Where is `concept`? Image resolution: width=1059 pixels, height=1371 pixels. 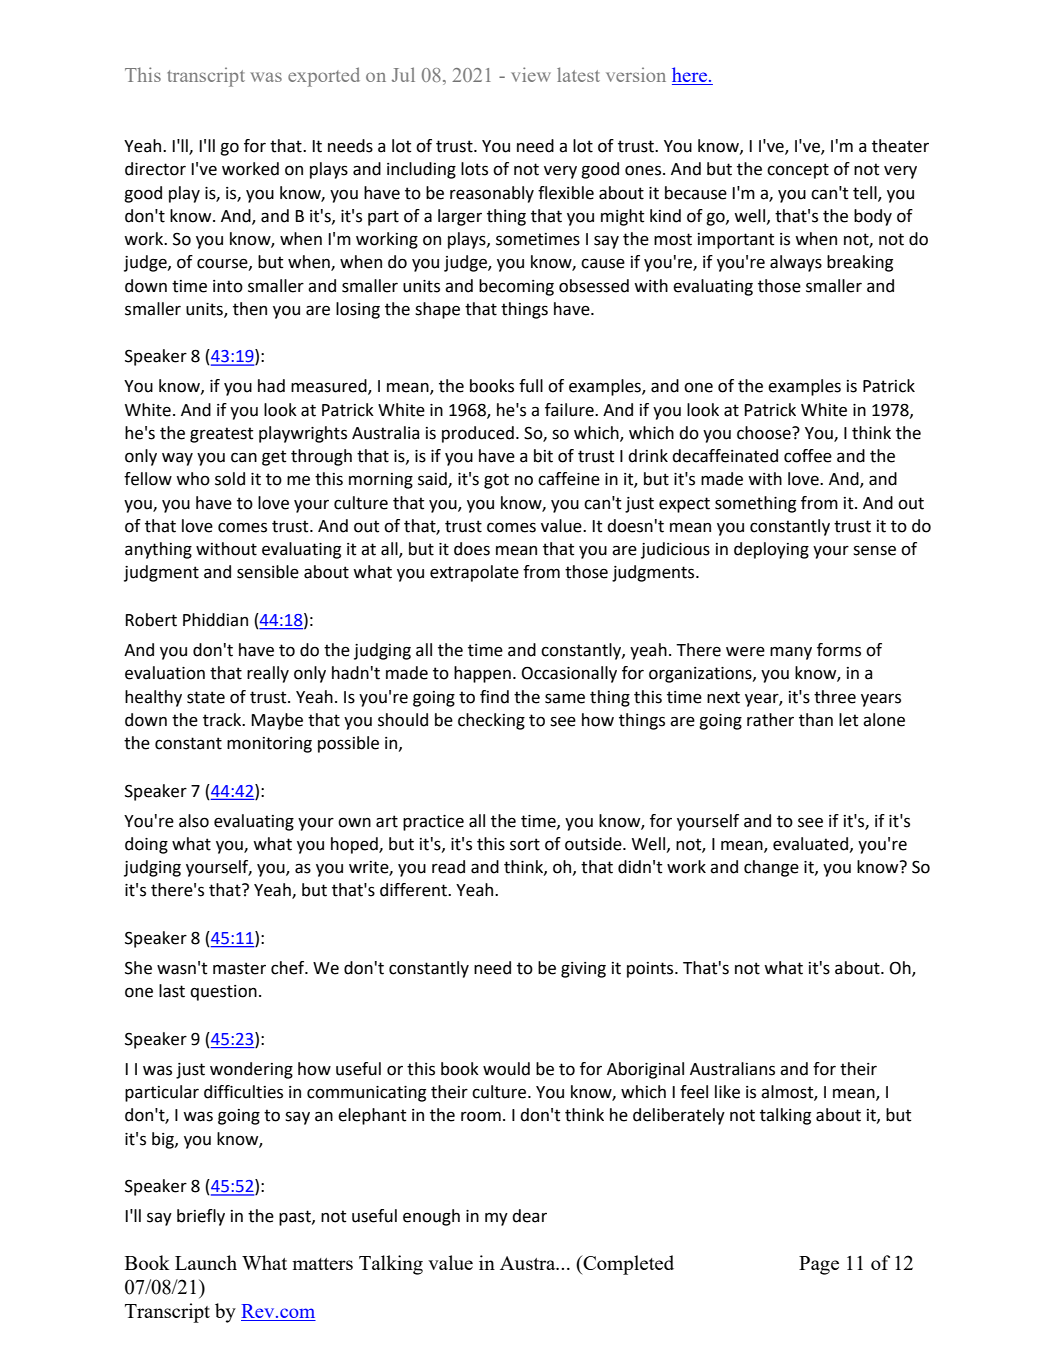 concept is located at coordinates (798, 171).
